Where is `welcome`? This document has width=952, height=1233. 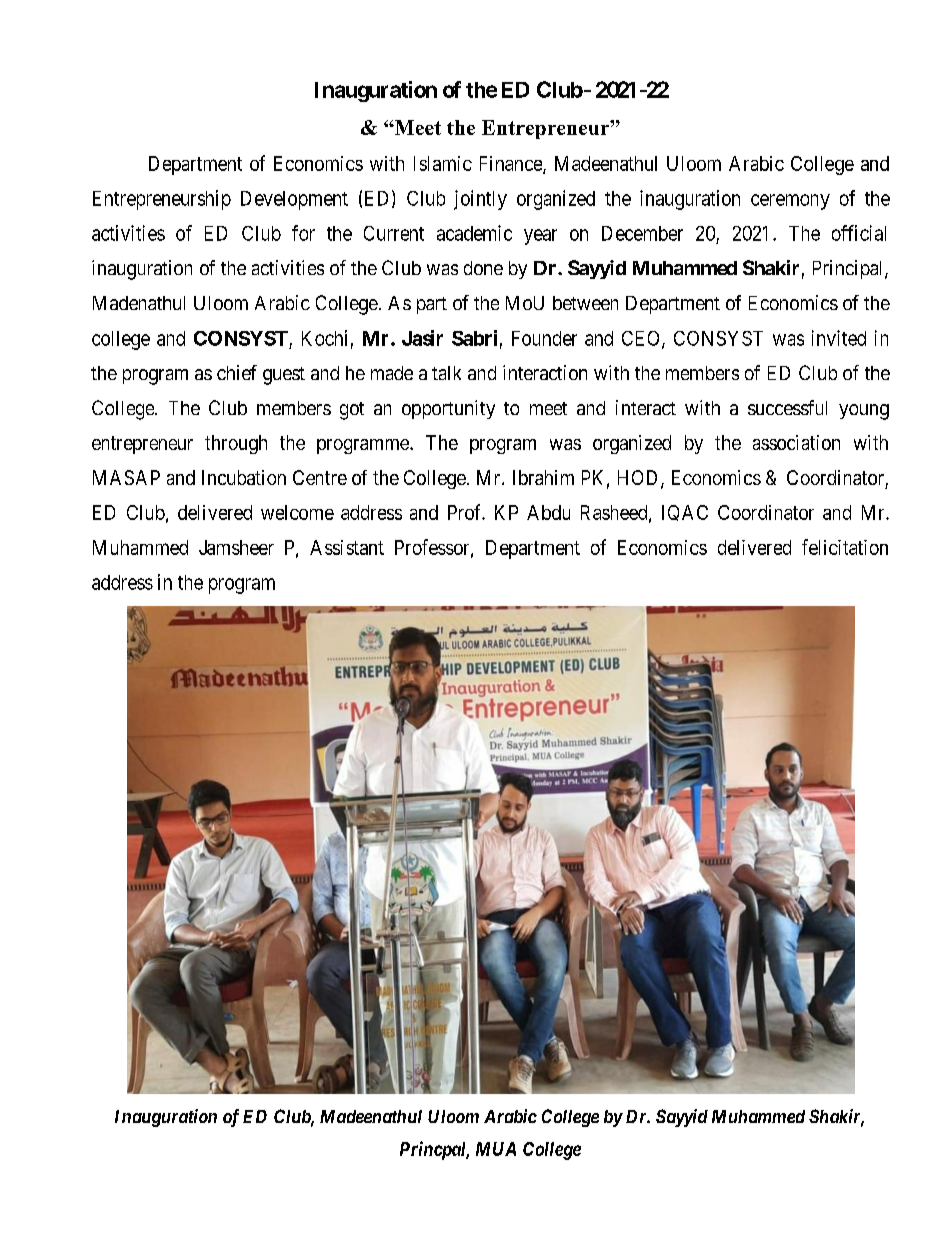 welcome is located at coordinates (297, 512).
